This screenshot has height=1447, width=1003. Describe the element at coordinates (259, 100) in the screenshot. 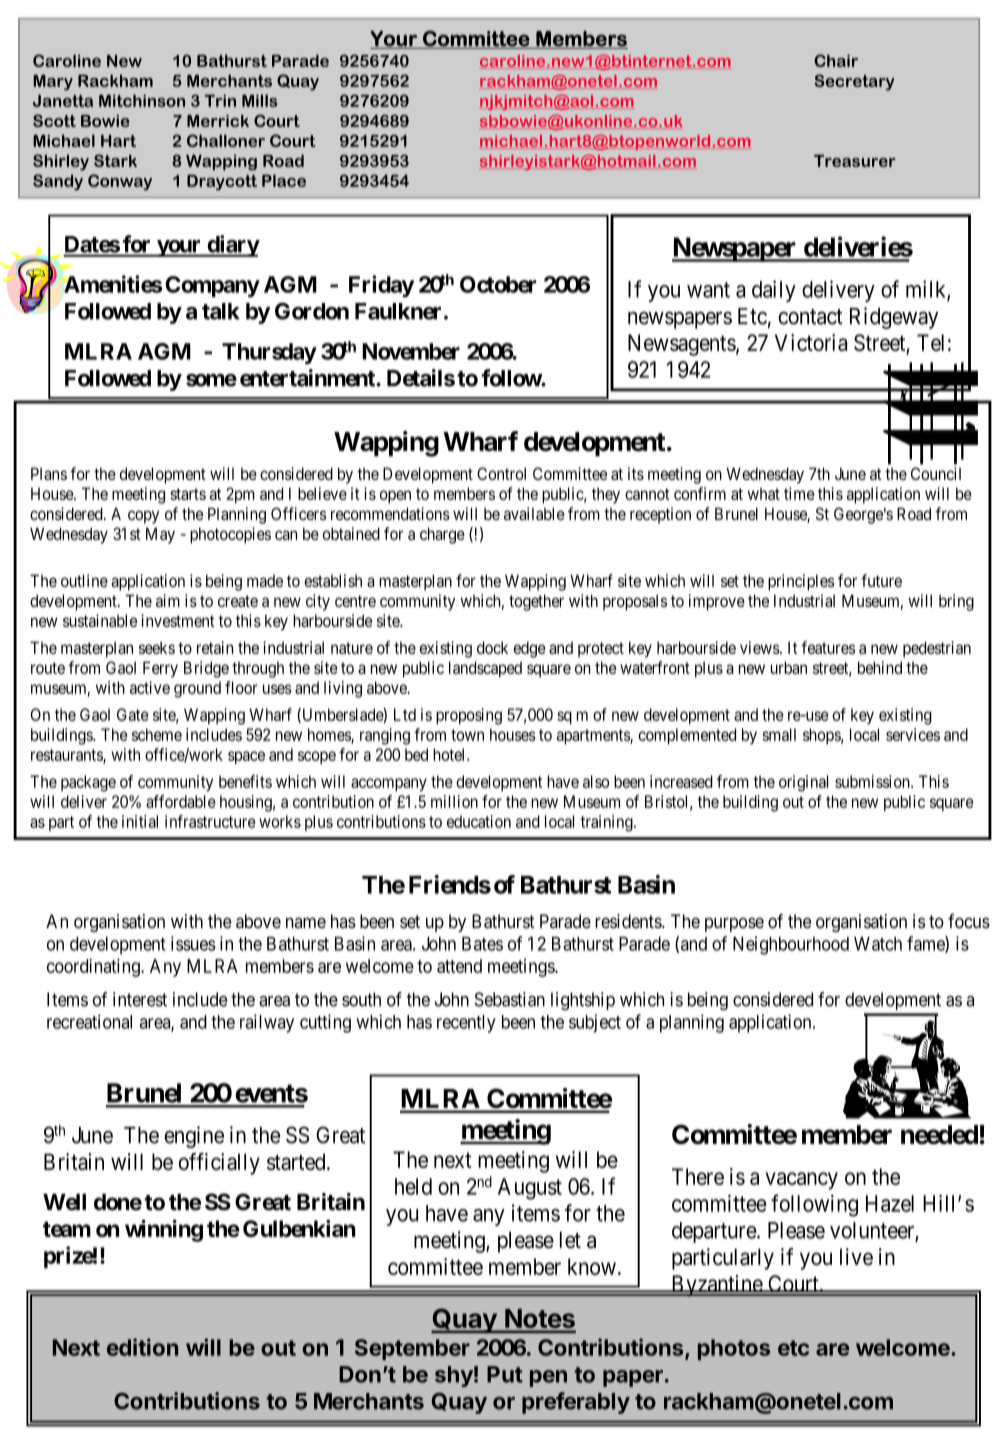

I see `Mills` at that location.
